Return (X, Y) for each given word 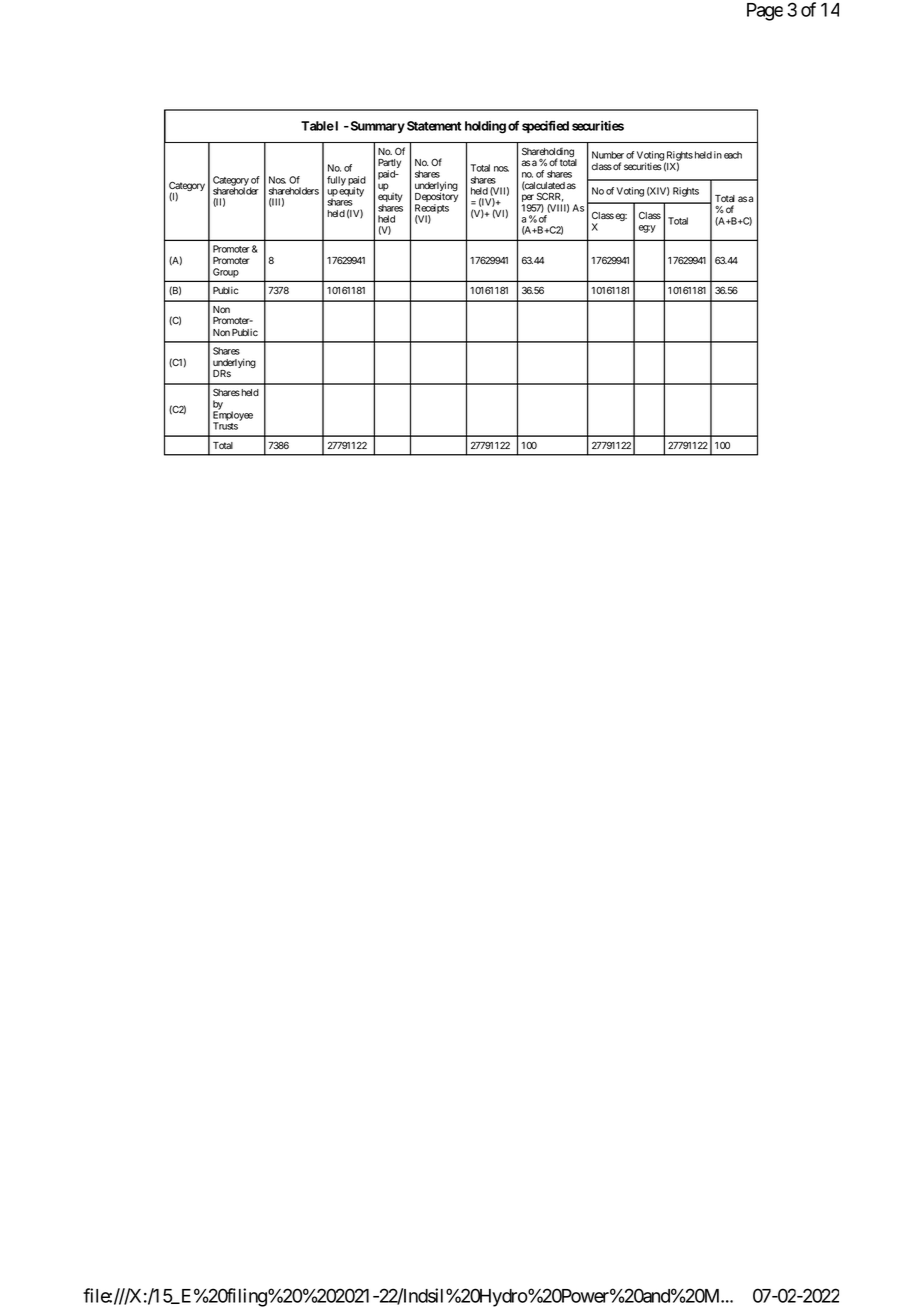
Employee (233, 417)
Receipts (432, 210)
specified (545, 127)
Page (765, 12)
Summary (376, 127)
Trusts (225, 426)
